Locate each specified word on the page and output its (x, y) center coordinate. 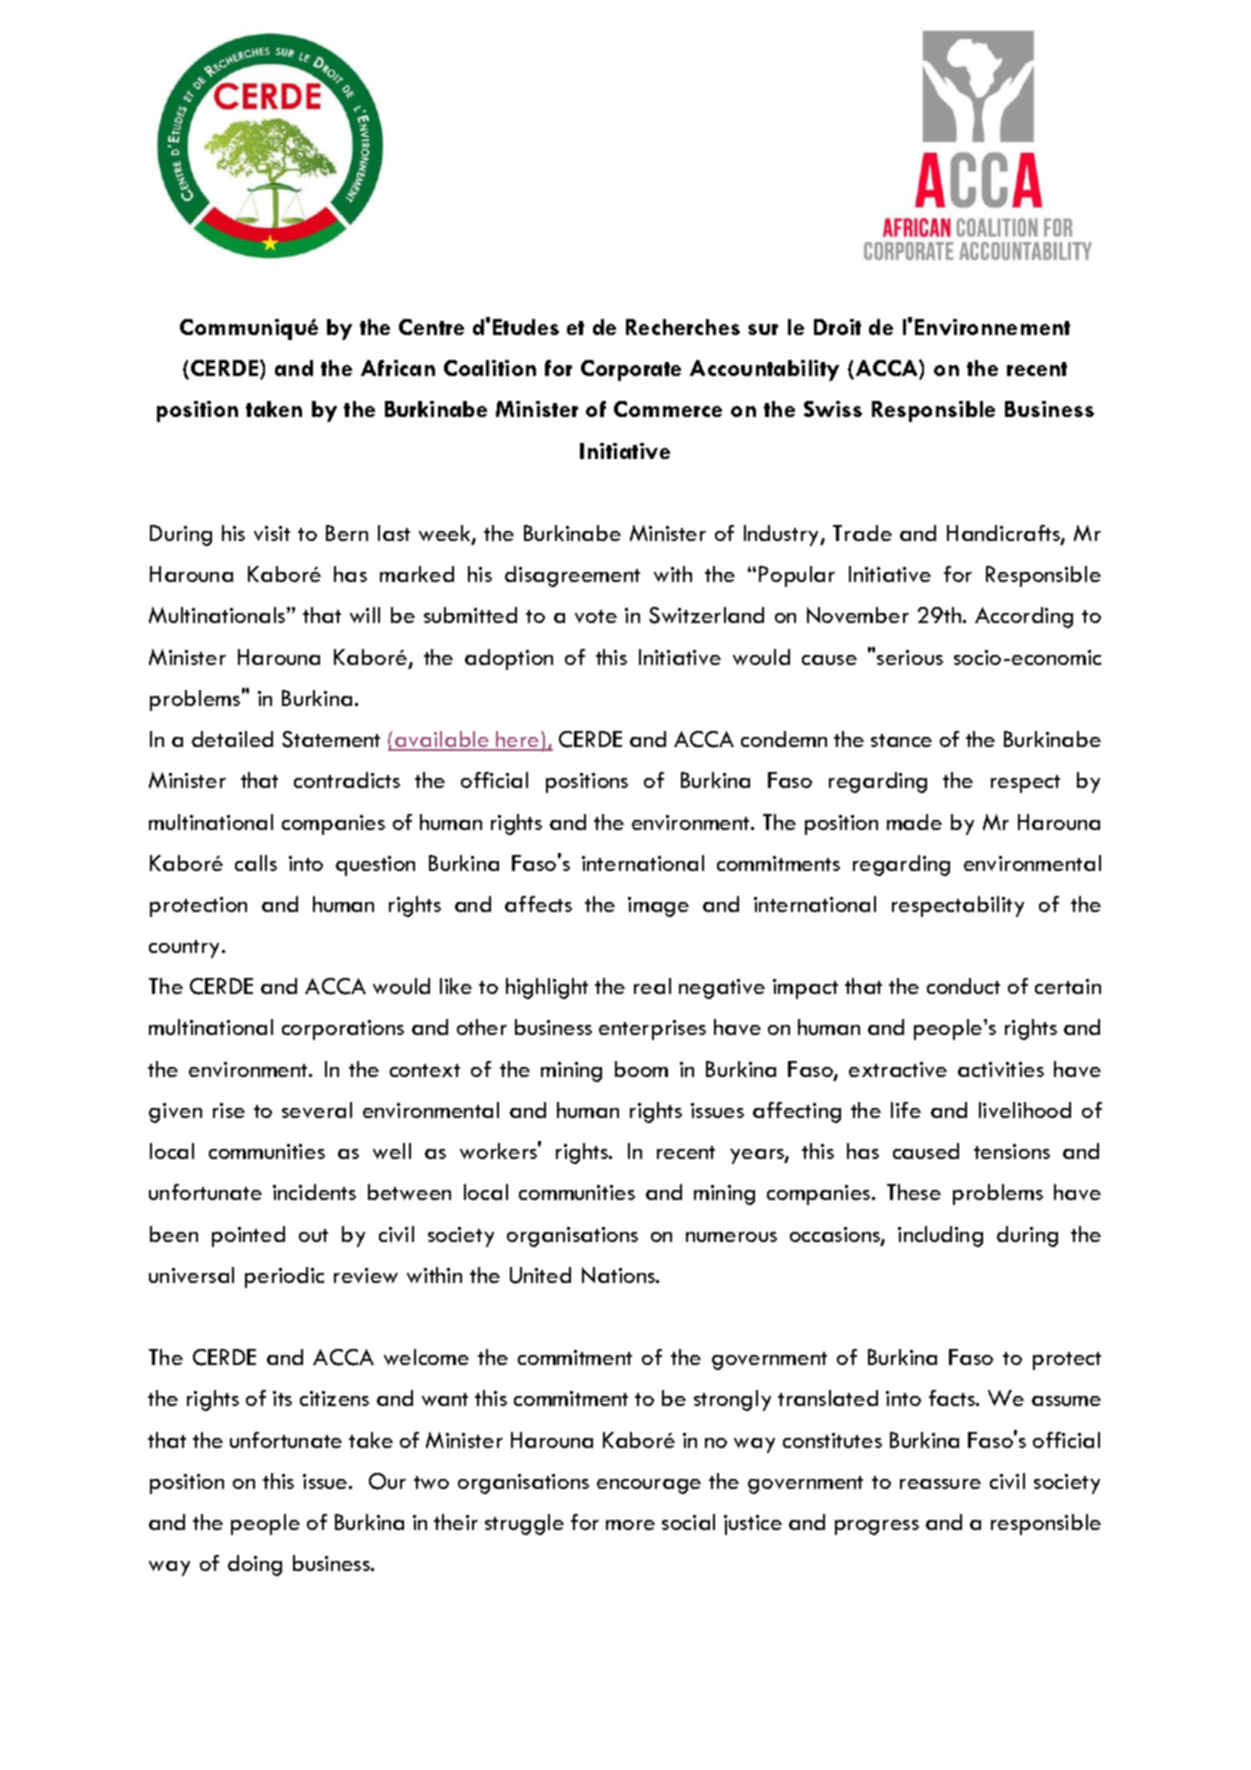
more (630, 1525)
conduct (963, 986)
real (652, 986)
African (398, 368)
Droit (837, 327)
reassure (940, 1484)
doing (255, 1565)
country (186, 949)
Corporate (631, 370)
